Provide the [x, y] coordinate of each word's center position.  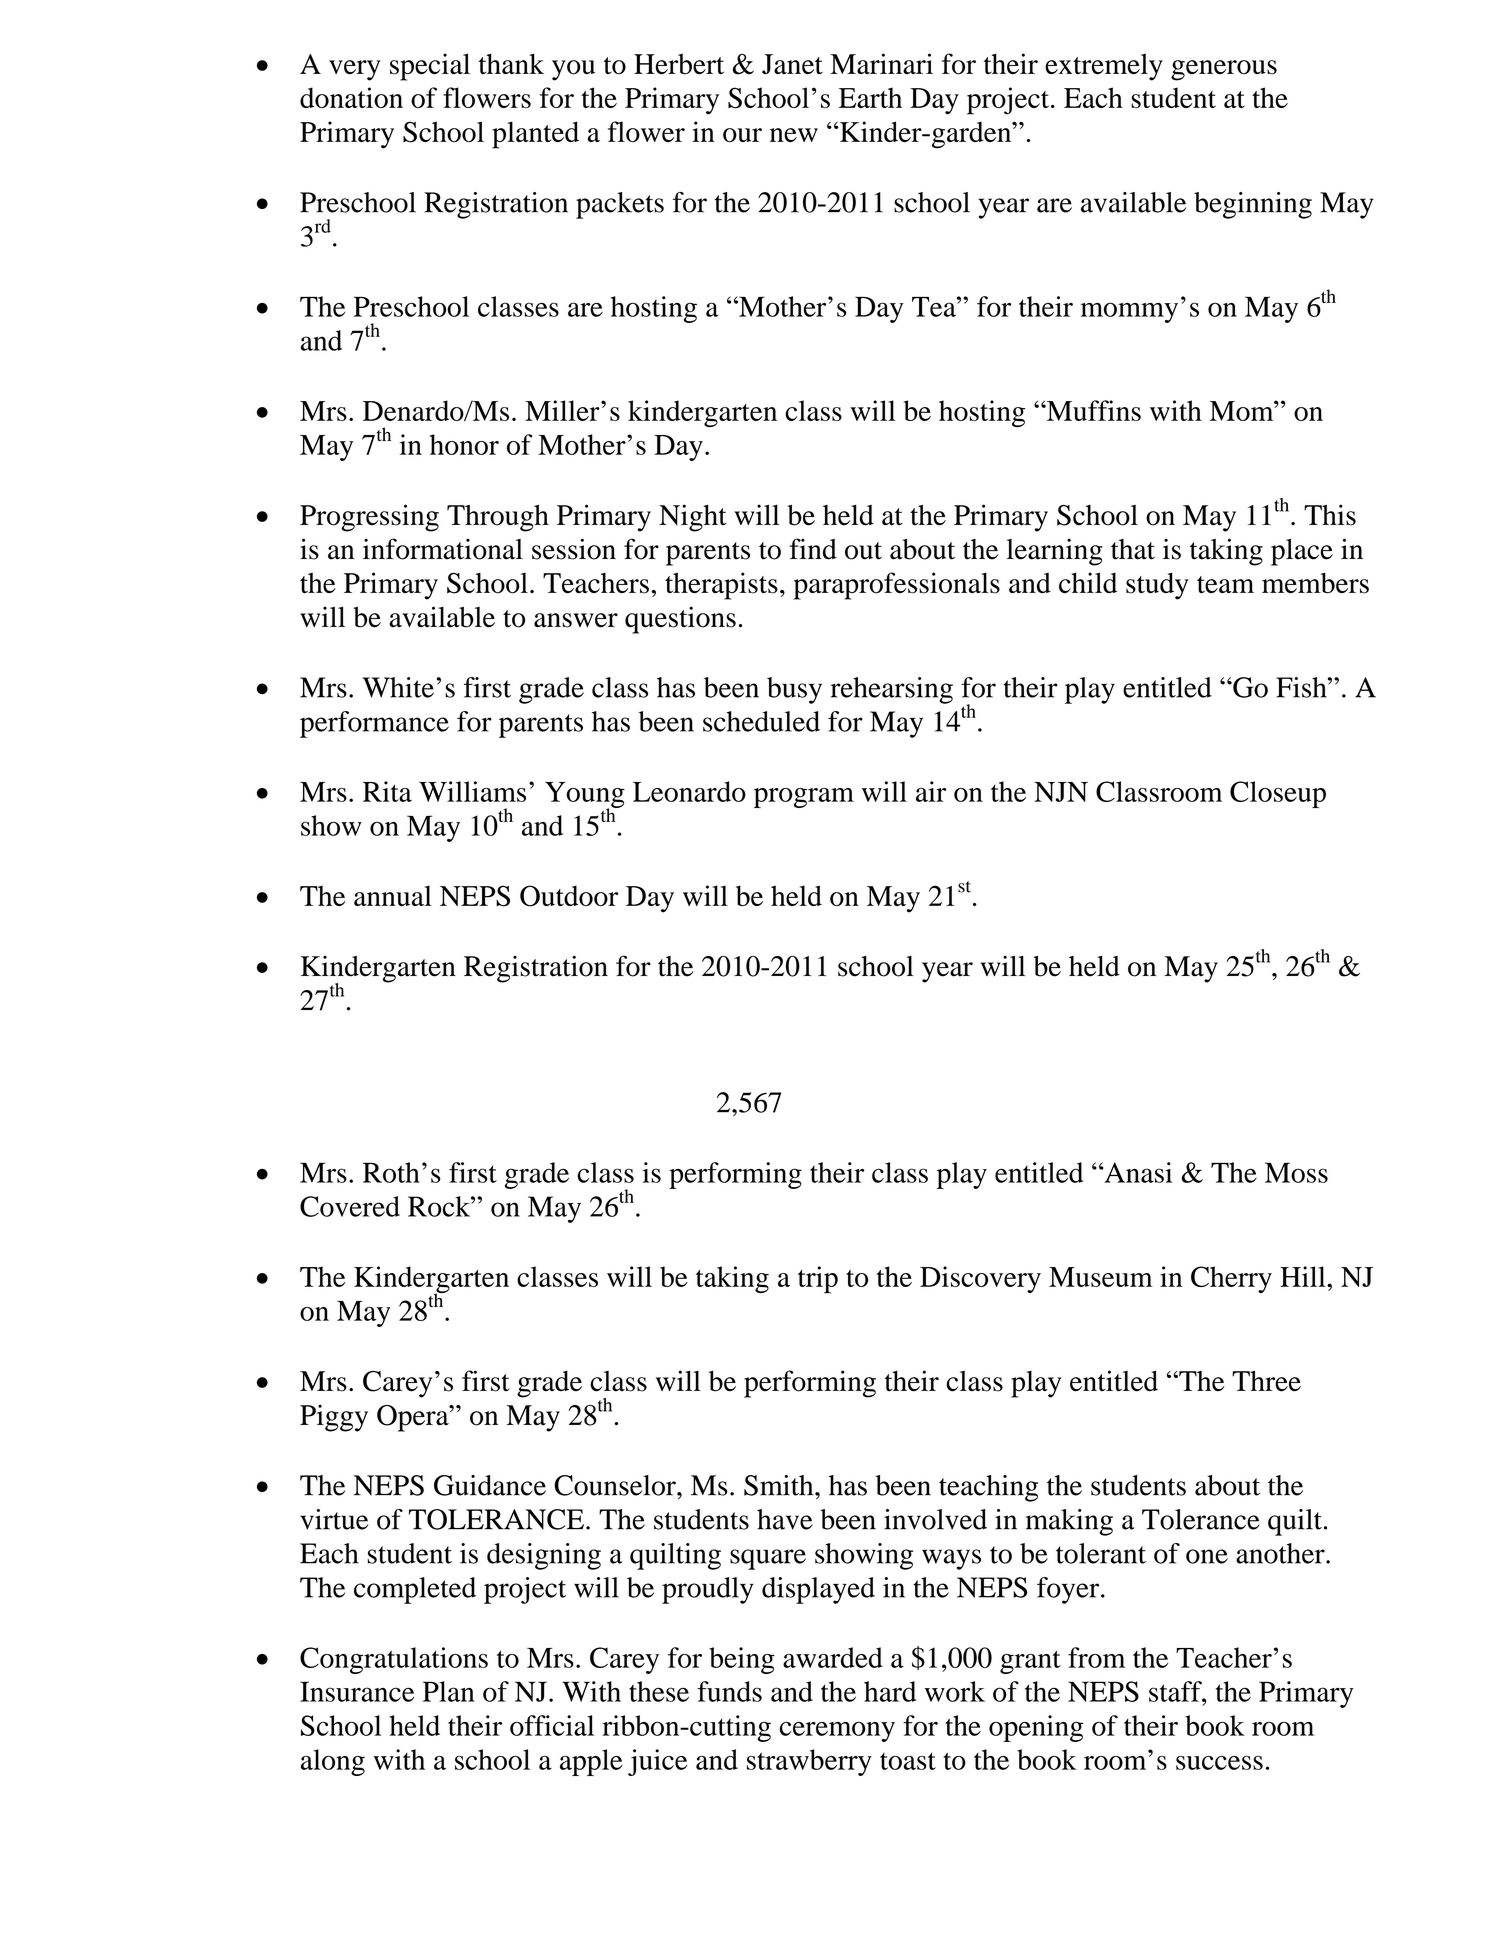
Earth [870, 97]
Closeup [1278, 794]
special [430, 67]
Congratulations [394, 1660]
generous [1224, 70]
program [804, 798]
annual [393, 895]
